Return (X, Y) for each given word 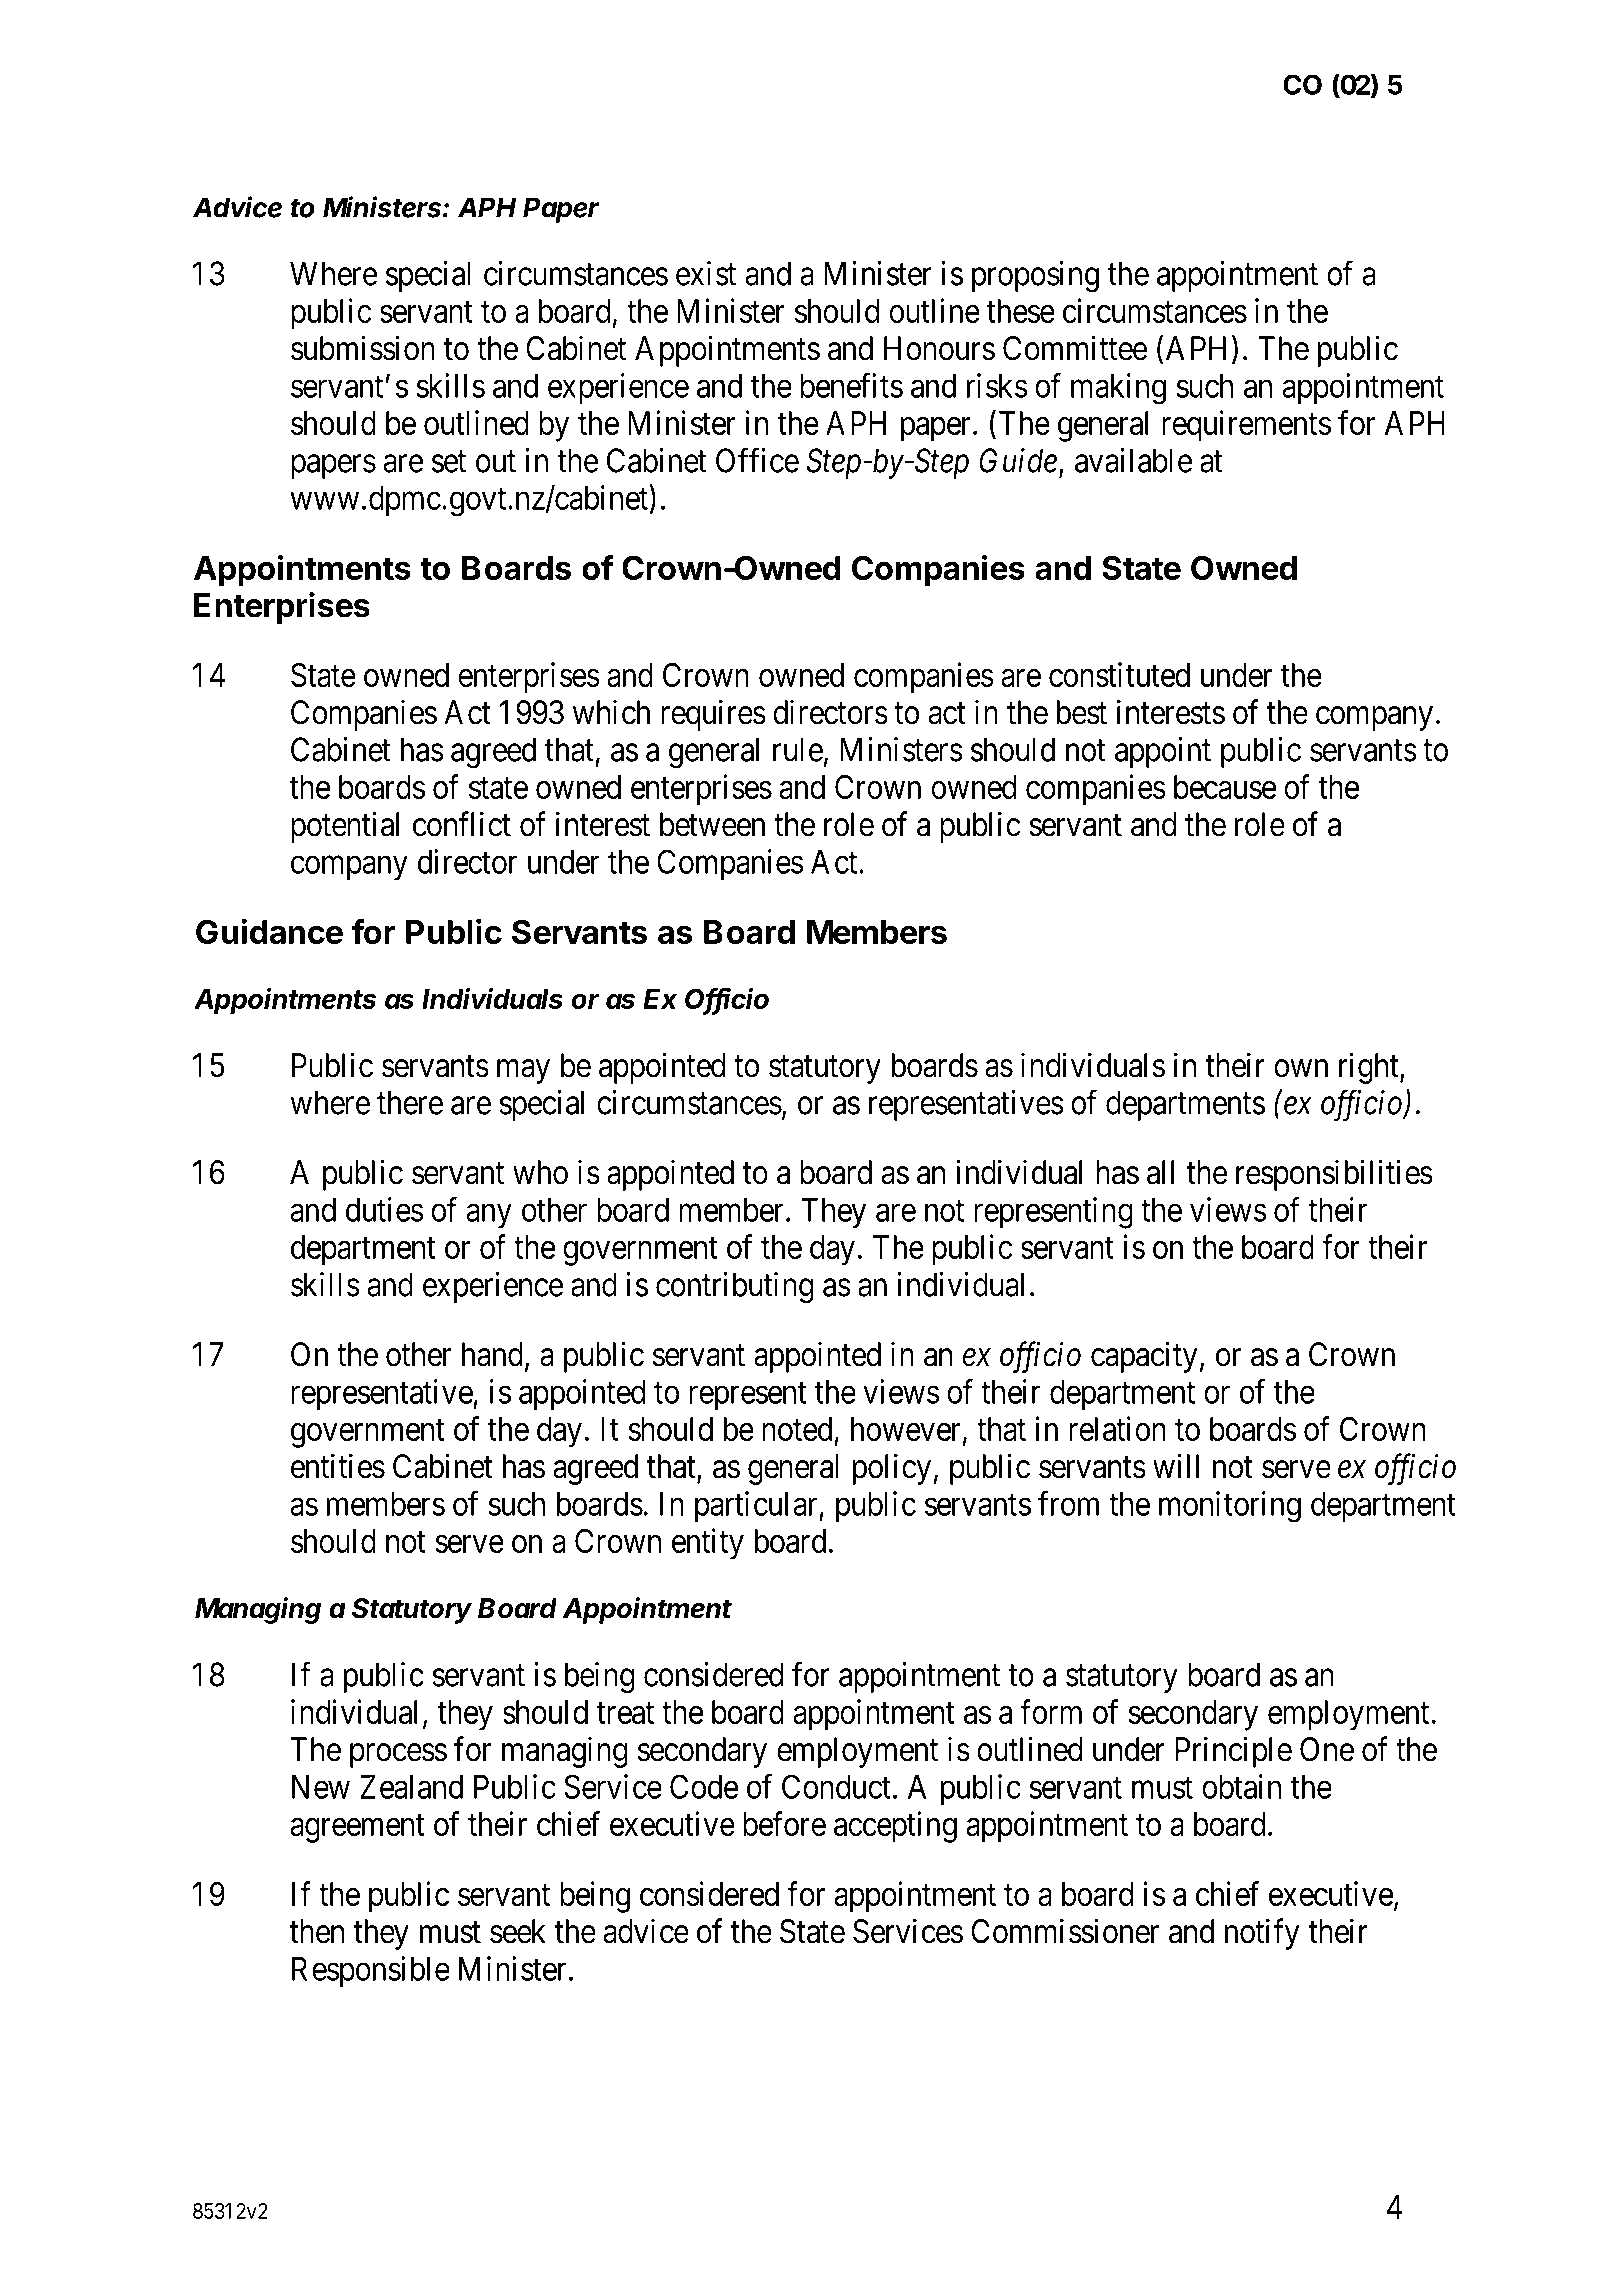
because (1225, 787)
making (1118, 389)
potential (345, 827)
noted (797, 1429)
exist (706, 273)
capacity (1144, 1357)
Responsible (371, 1971)
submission (363, 348)
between (712, 824)
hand (492, 1354)
